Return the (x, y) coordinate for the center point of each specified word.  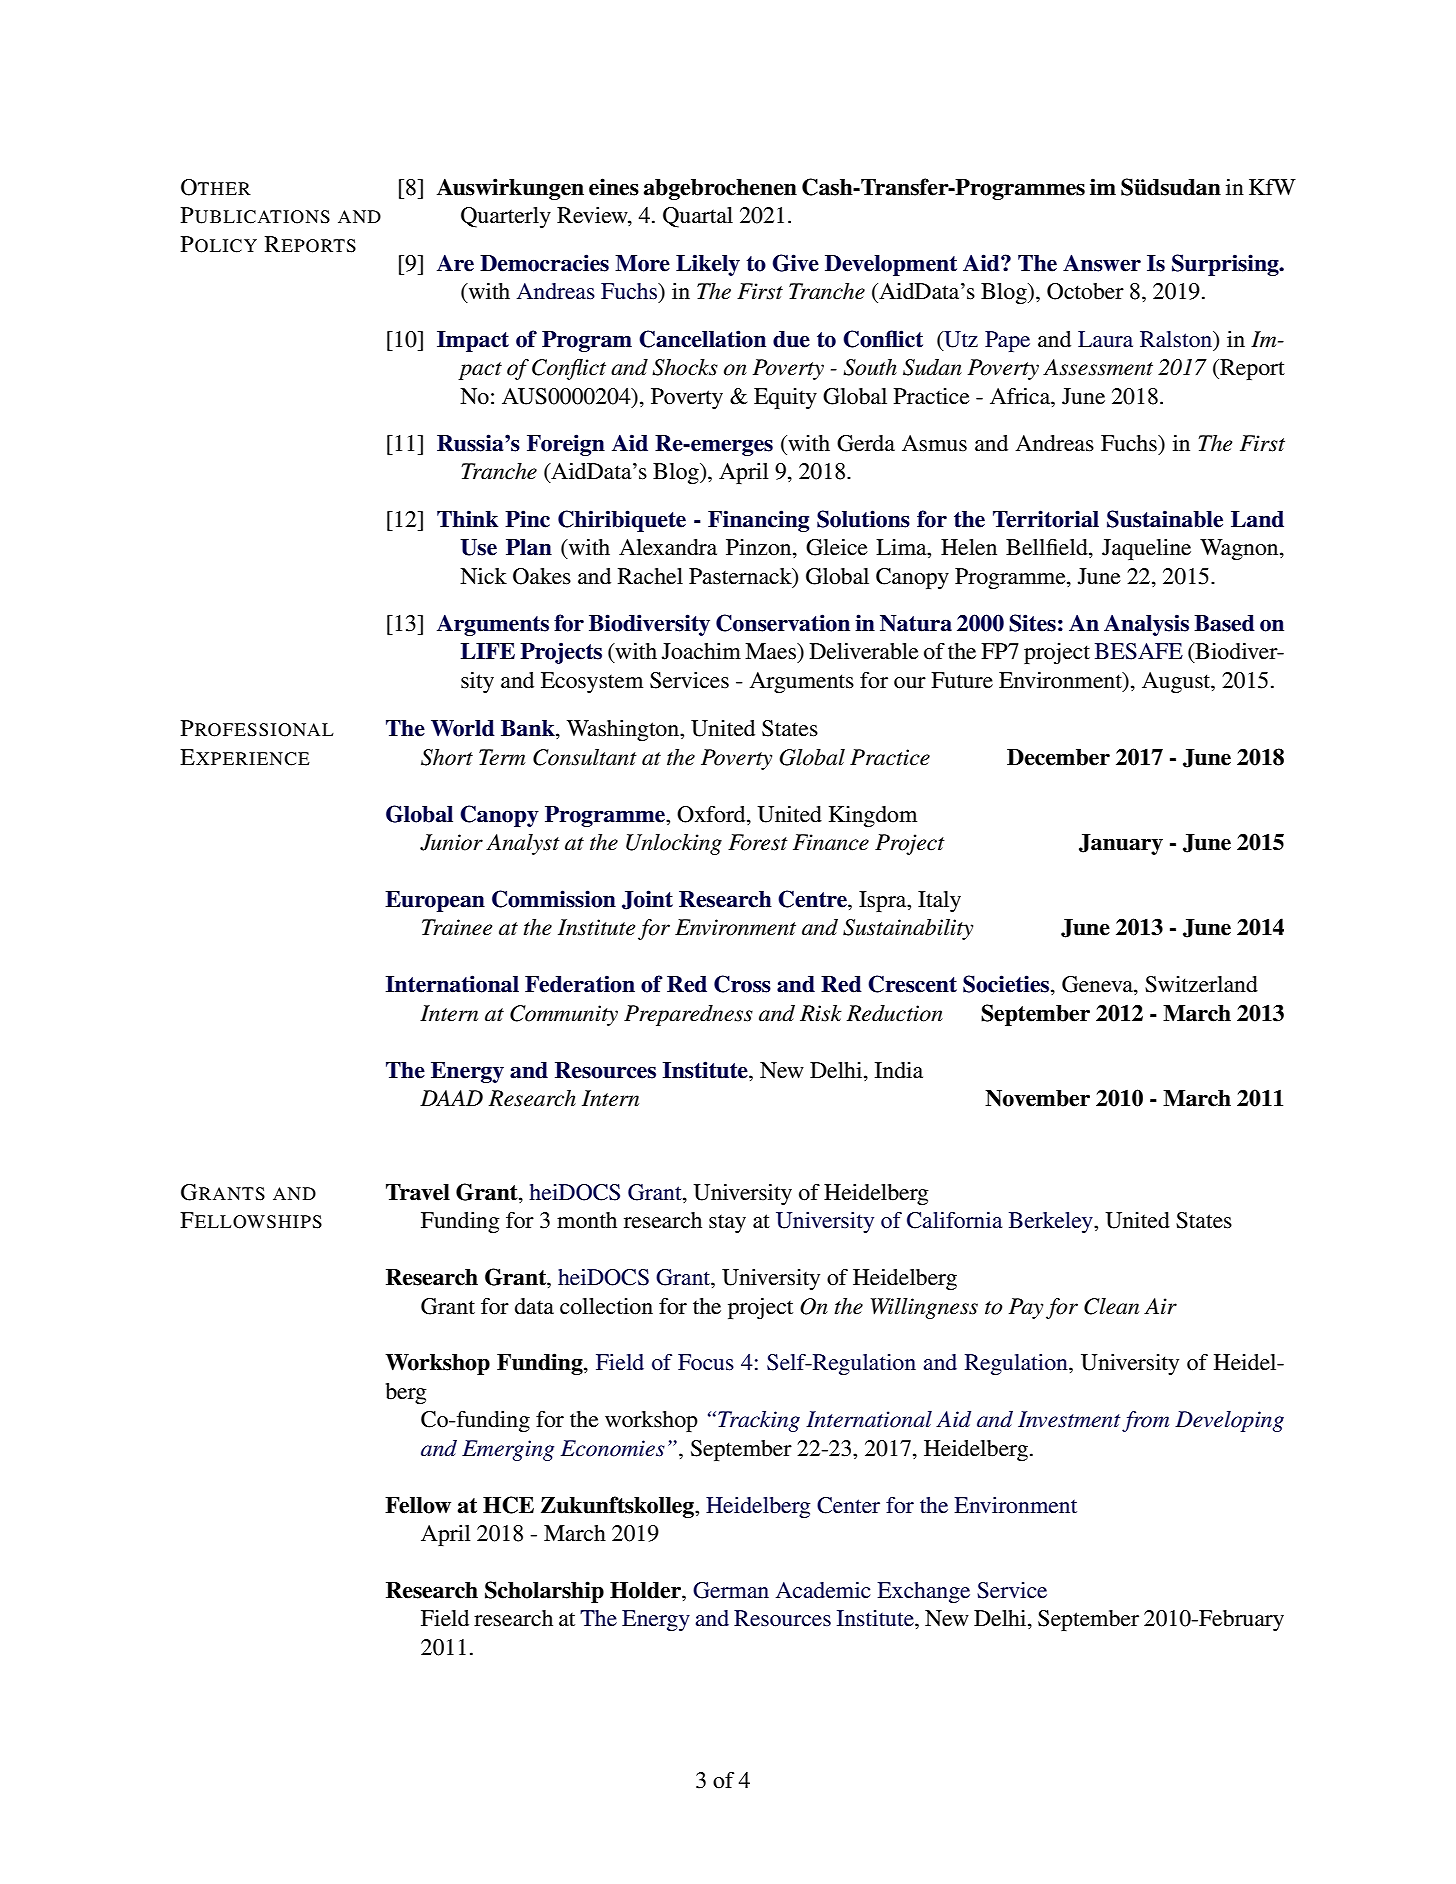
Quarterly (506, 217)
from (1145, 1421)
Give (795, 263)
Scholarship (544, 1592)
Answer (1102, 263)
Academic (823, 1590)
